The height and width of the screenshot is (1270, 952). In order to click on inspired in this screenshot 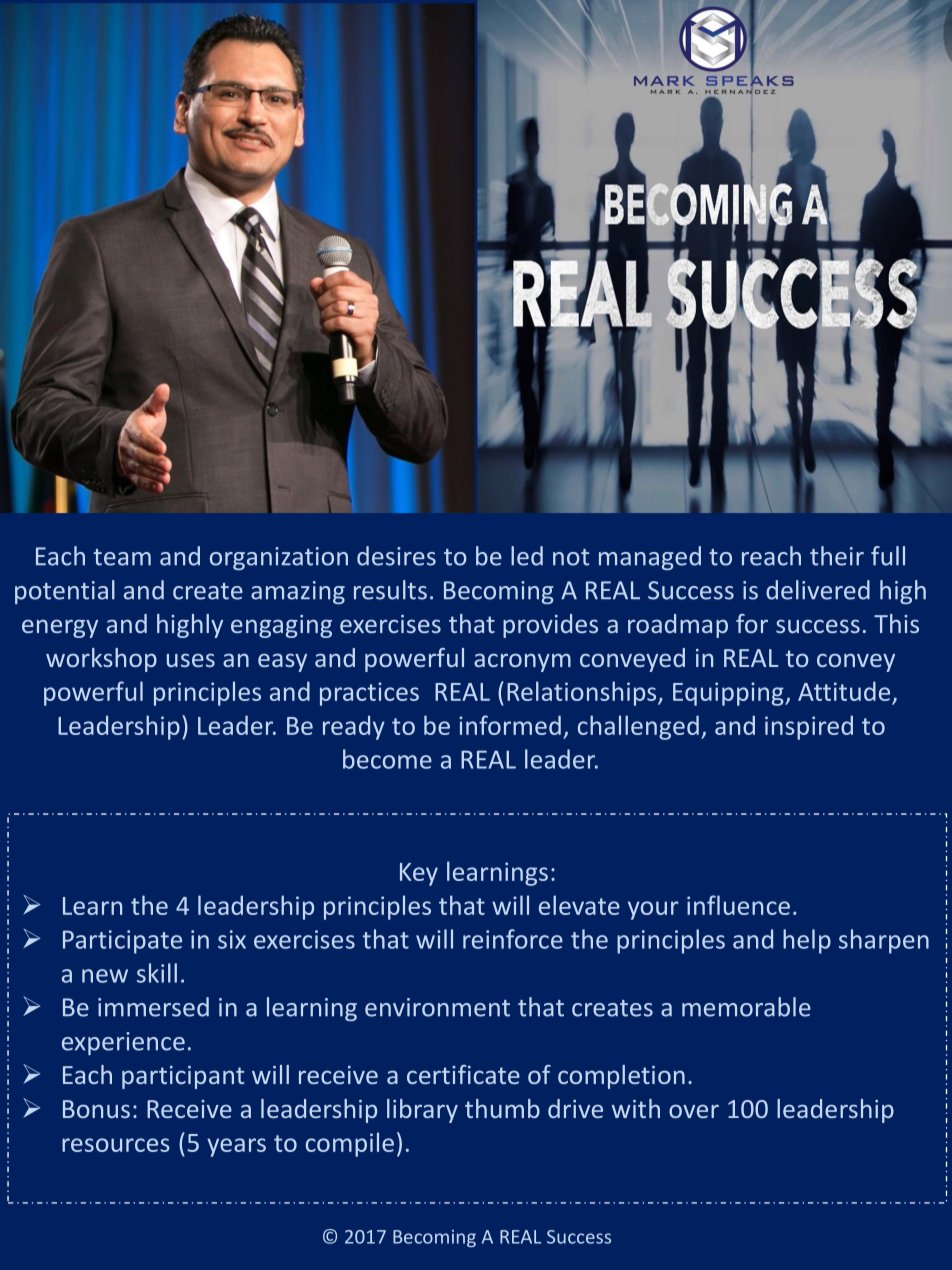, I will do `click(809, 727)`.
